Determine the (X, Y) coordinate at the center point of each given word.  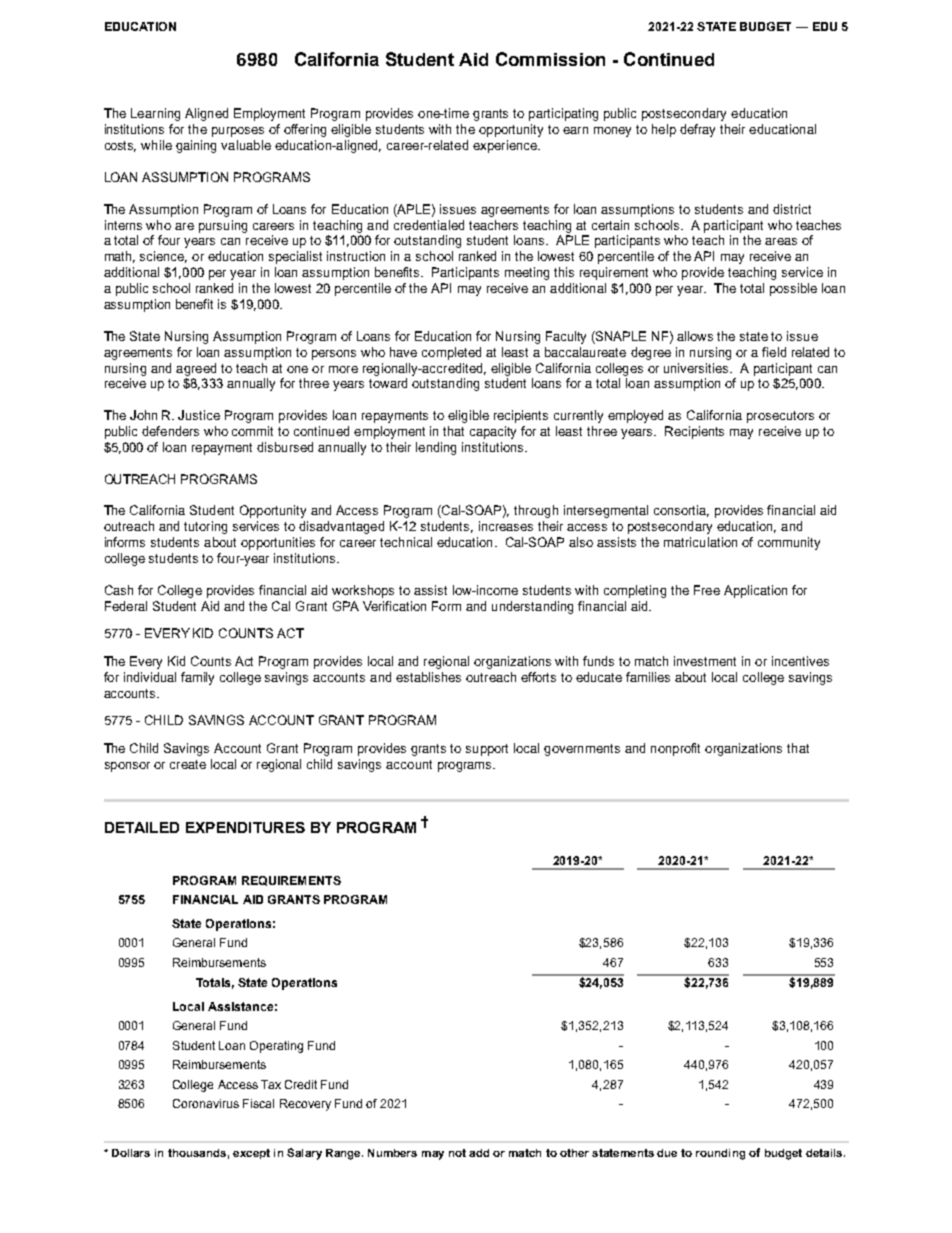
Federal (126, 606)
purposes (238, 132)
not (457, 1153)
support (487, 750)
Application (755, 591)
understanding (532, 607)
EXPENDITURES (245, 827)
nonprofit (675, 749)
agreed (196, 369)
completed (451, 353)
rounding (720, 1154)
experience (506, 146)
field (774, 352)
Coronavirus (206, 1103)
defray (697, 130)
